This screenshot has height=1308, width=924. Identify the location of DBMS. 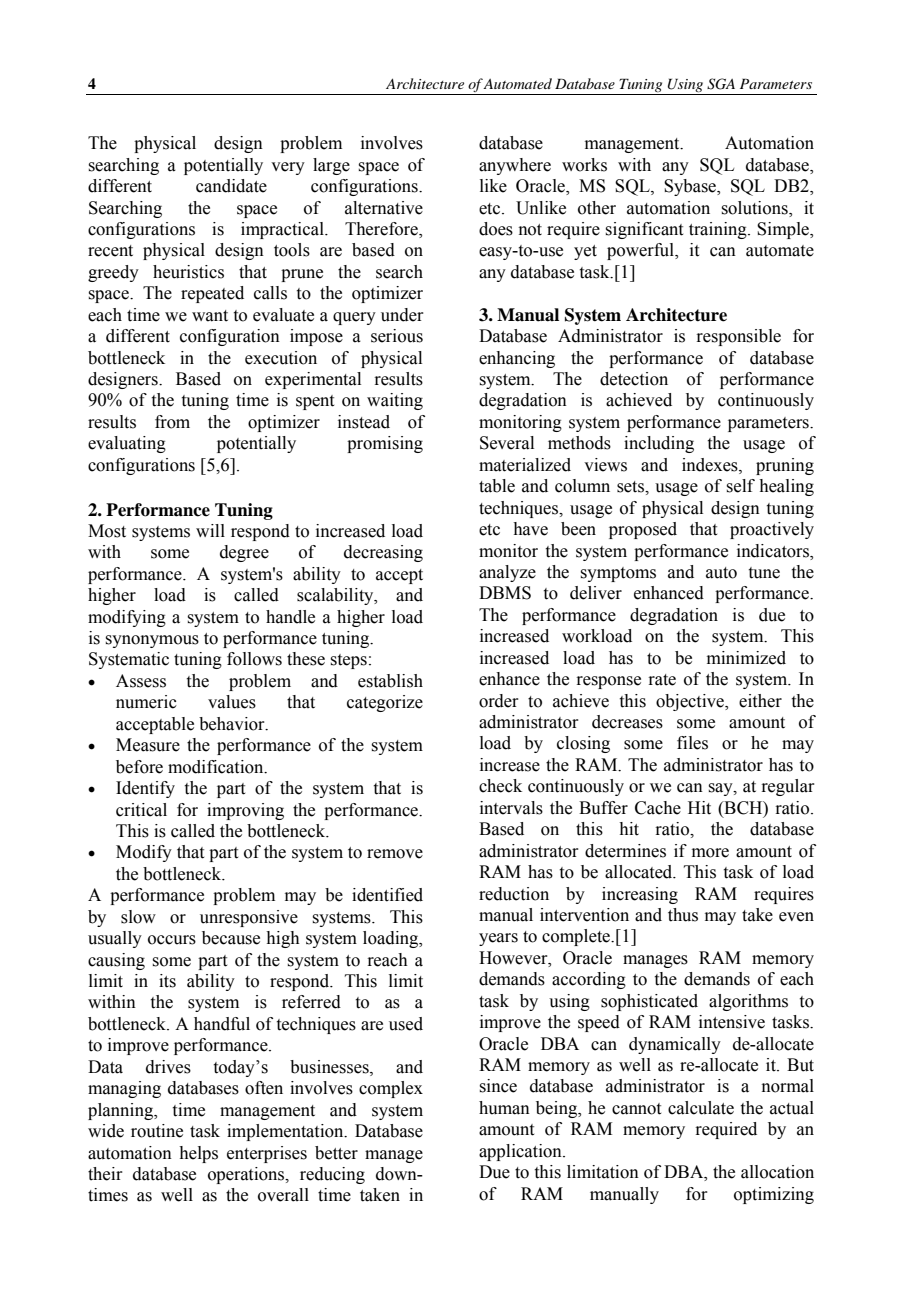
(505, 593).
